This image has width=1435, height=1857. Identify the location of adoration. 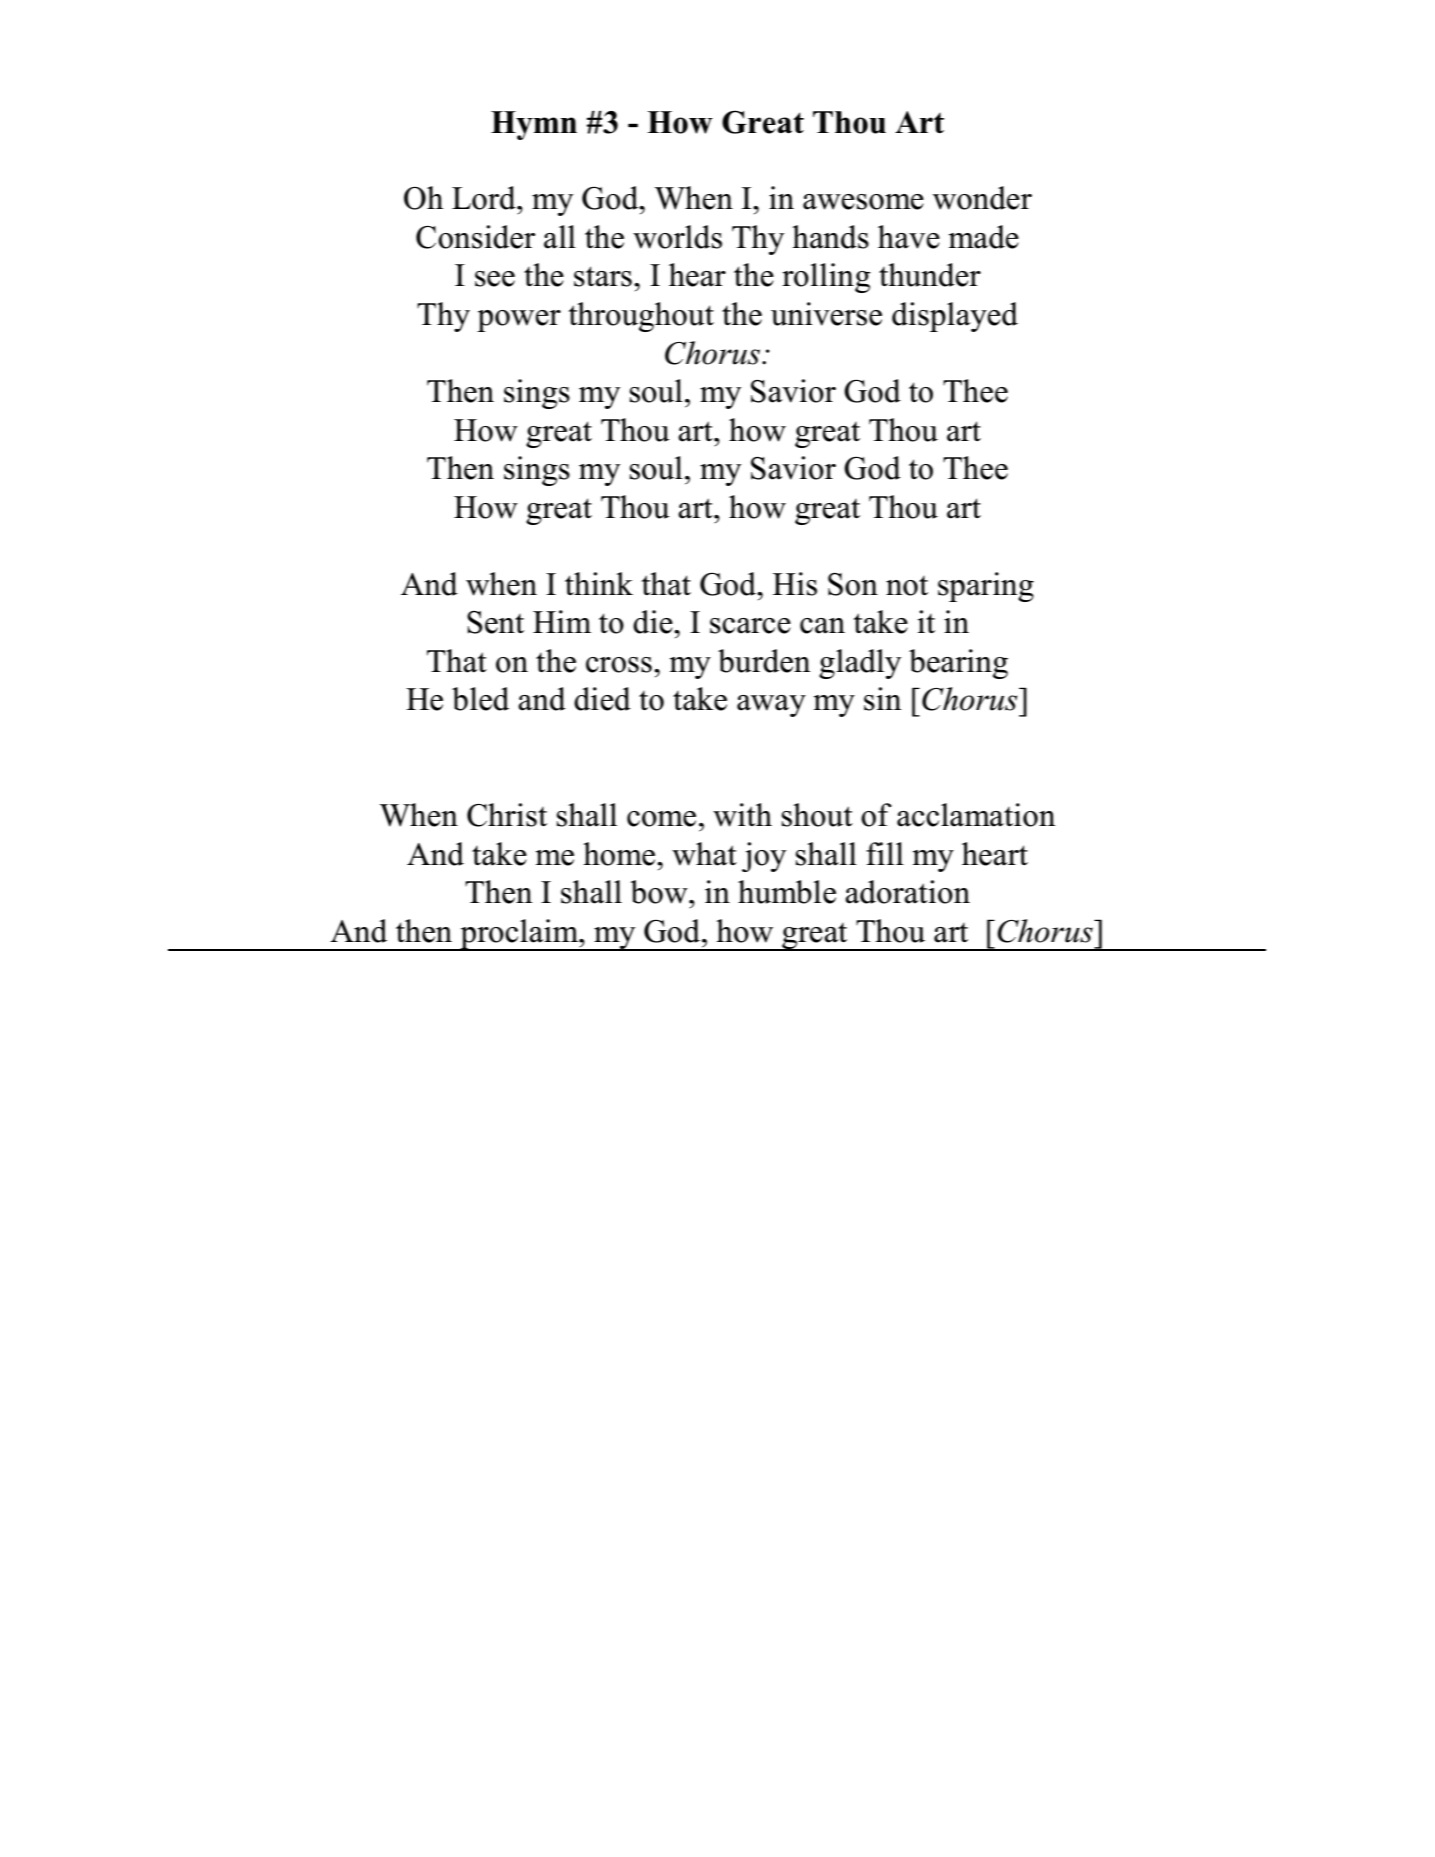
(907, 892).
